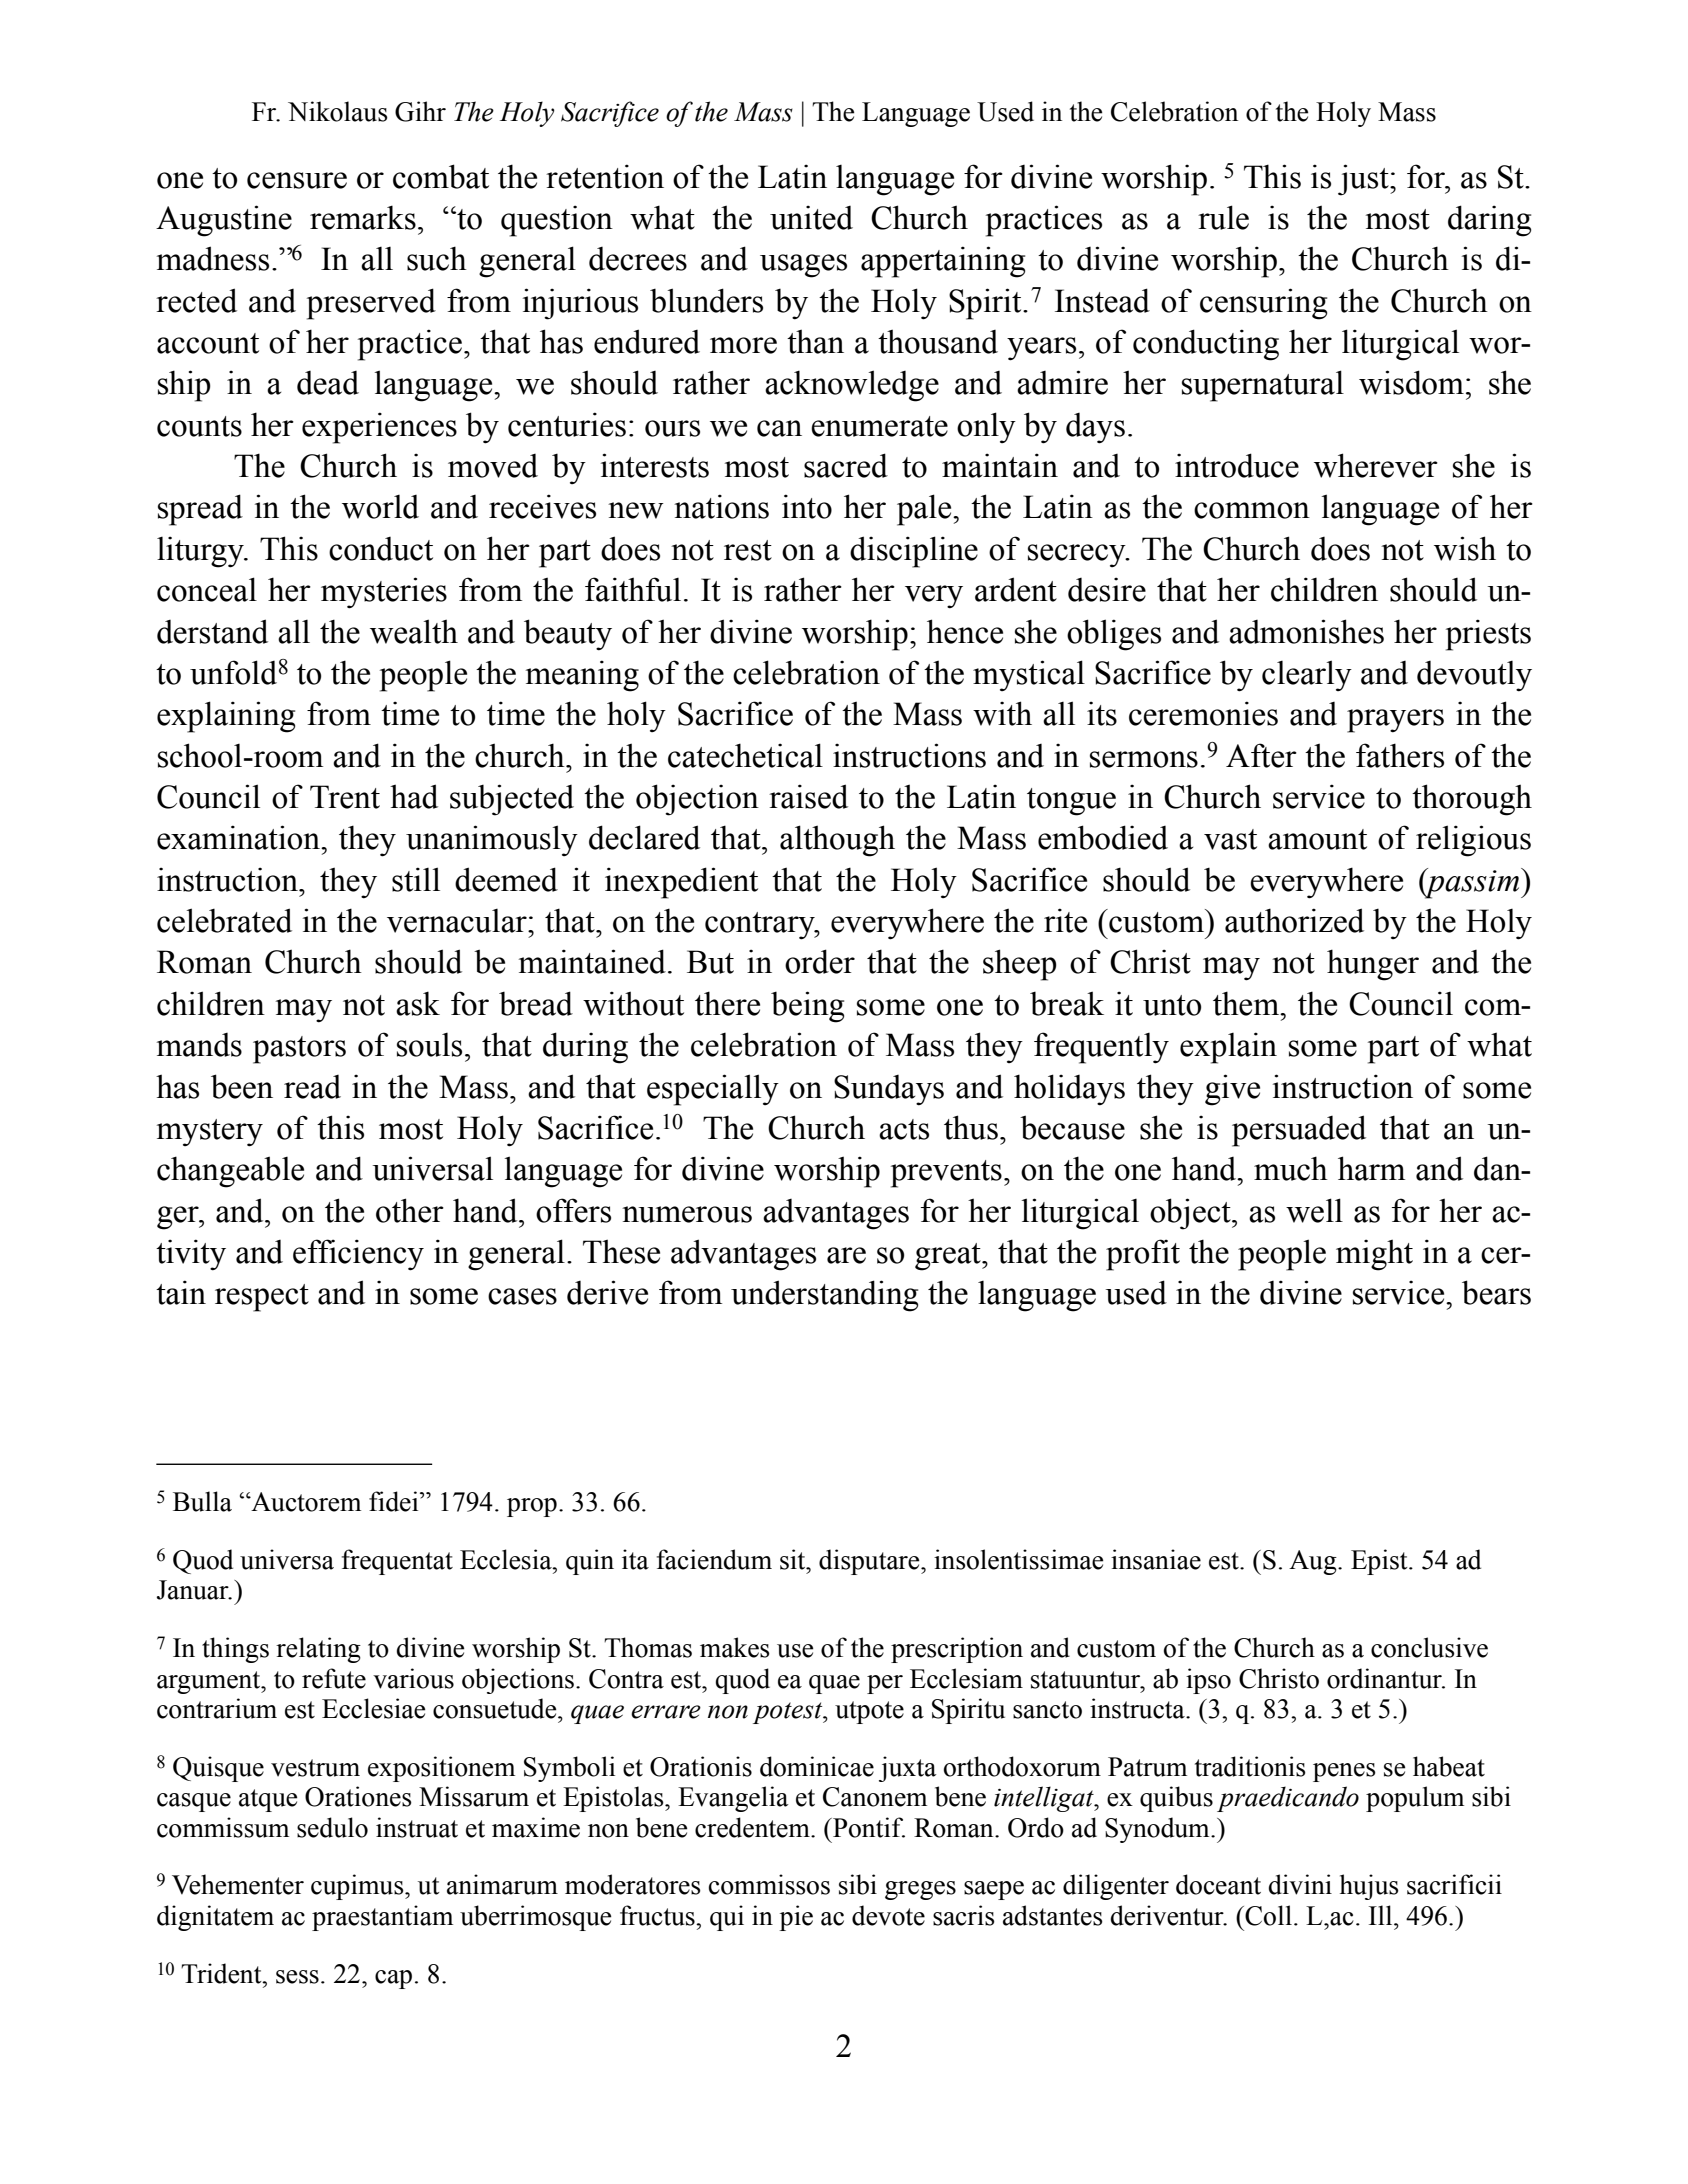 The width and height of the screenshot is (1688, 2184). I want to click on censure, so click(297, 180).
